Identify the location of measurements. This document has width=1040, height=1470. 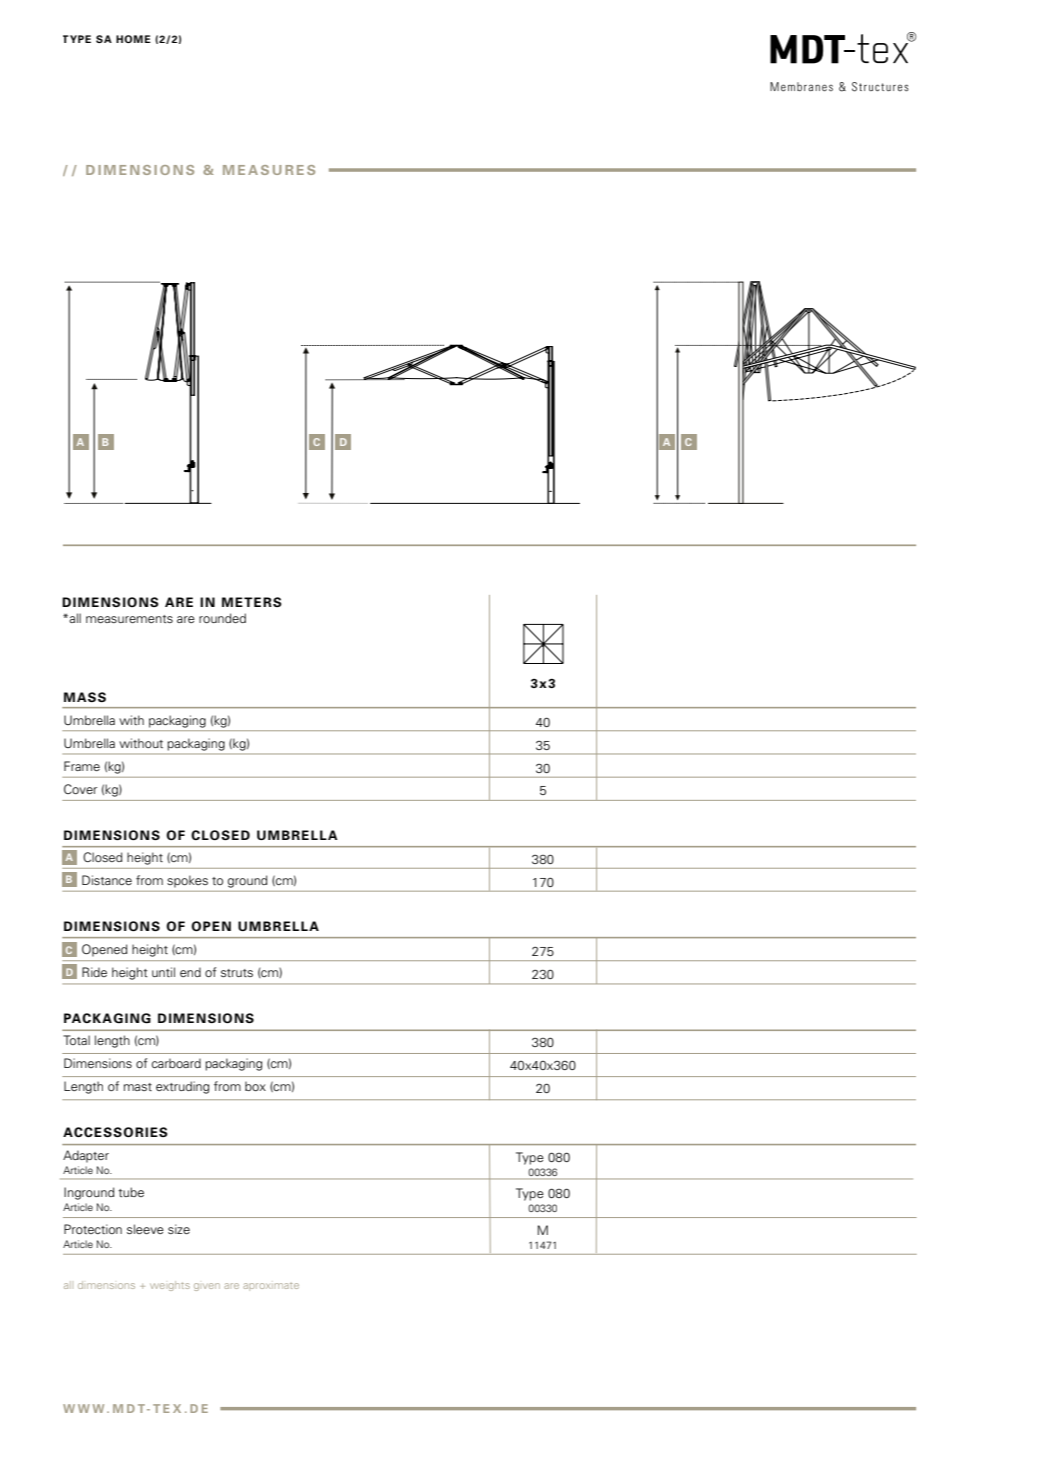
(129, 619).
